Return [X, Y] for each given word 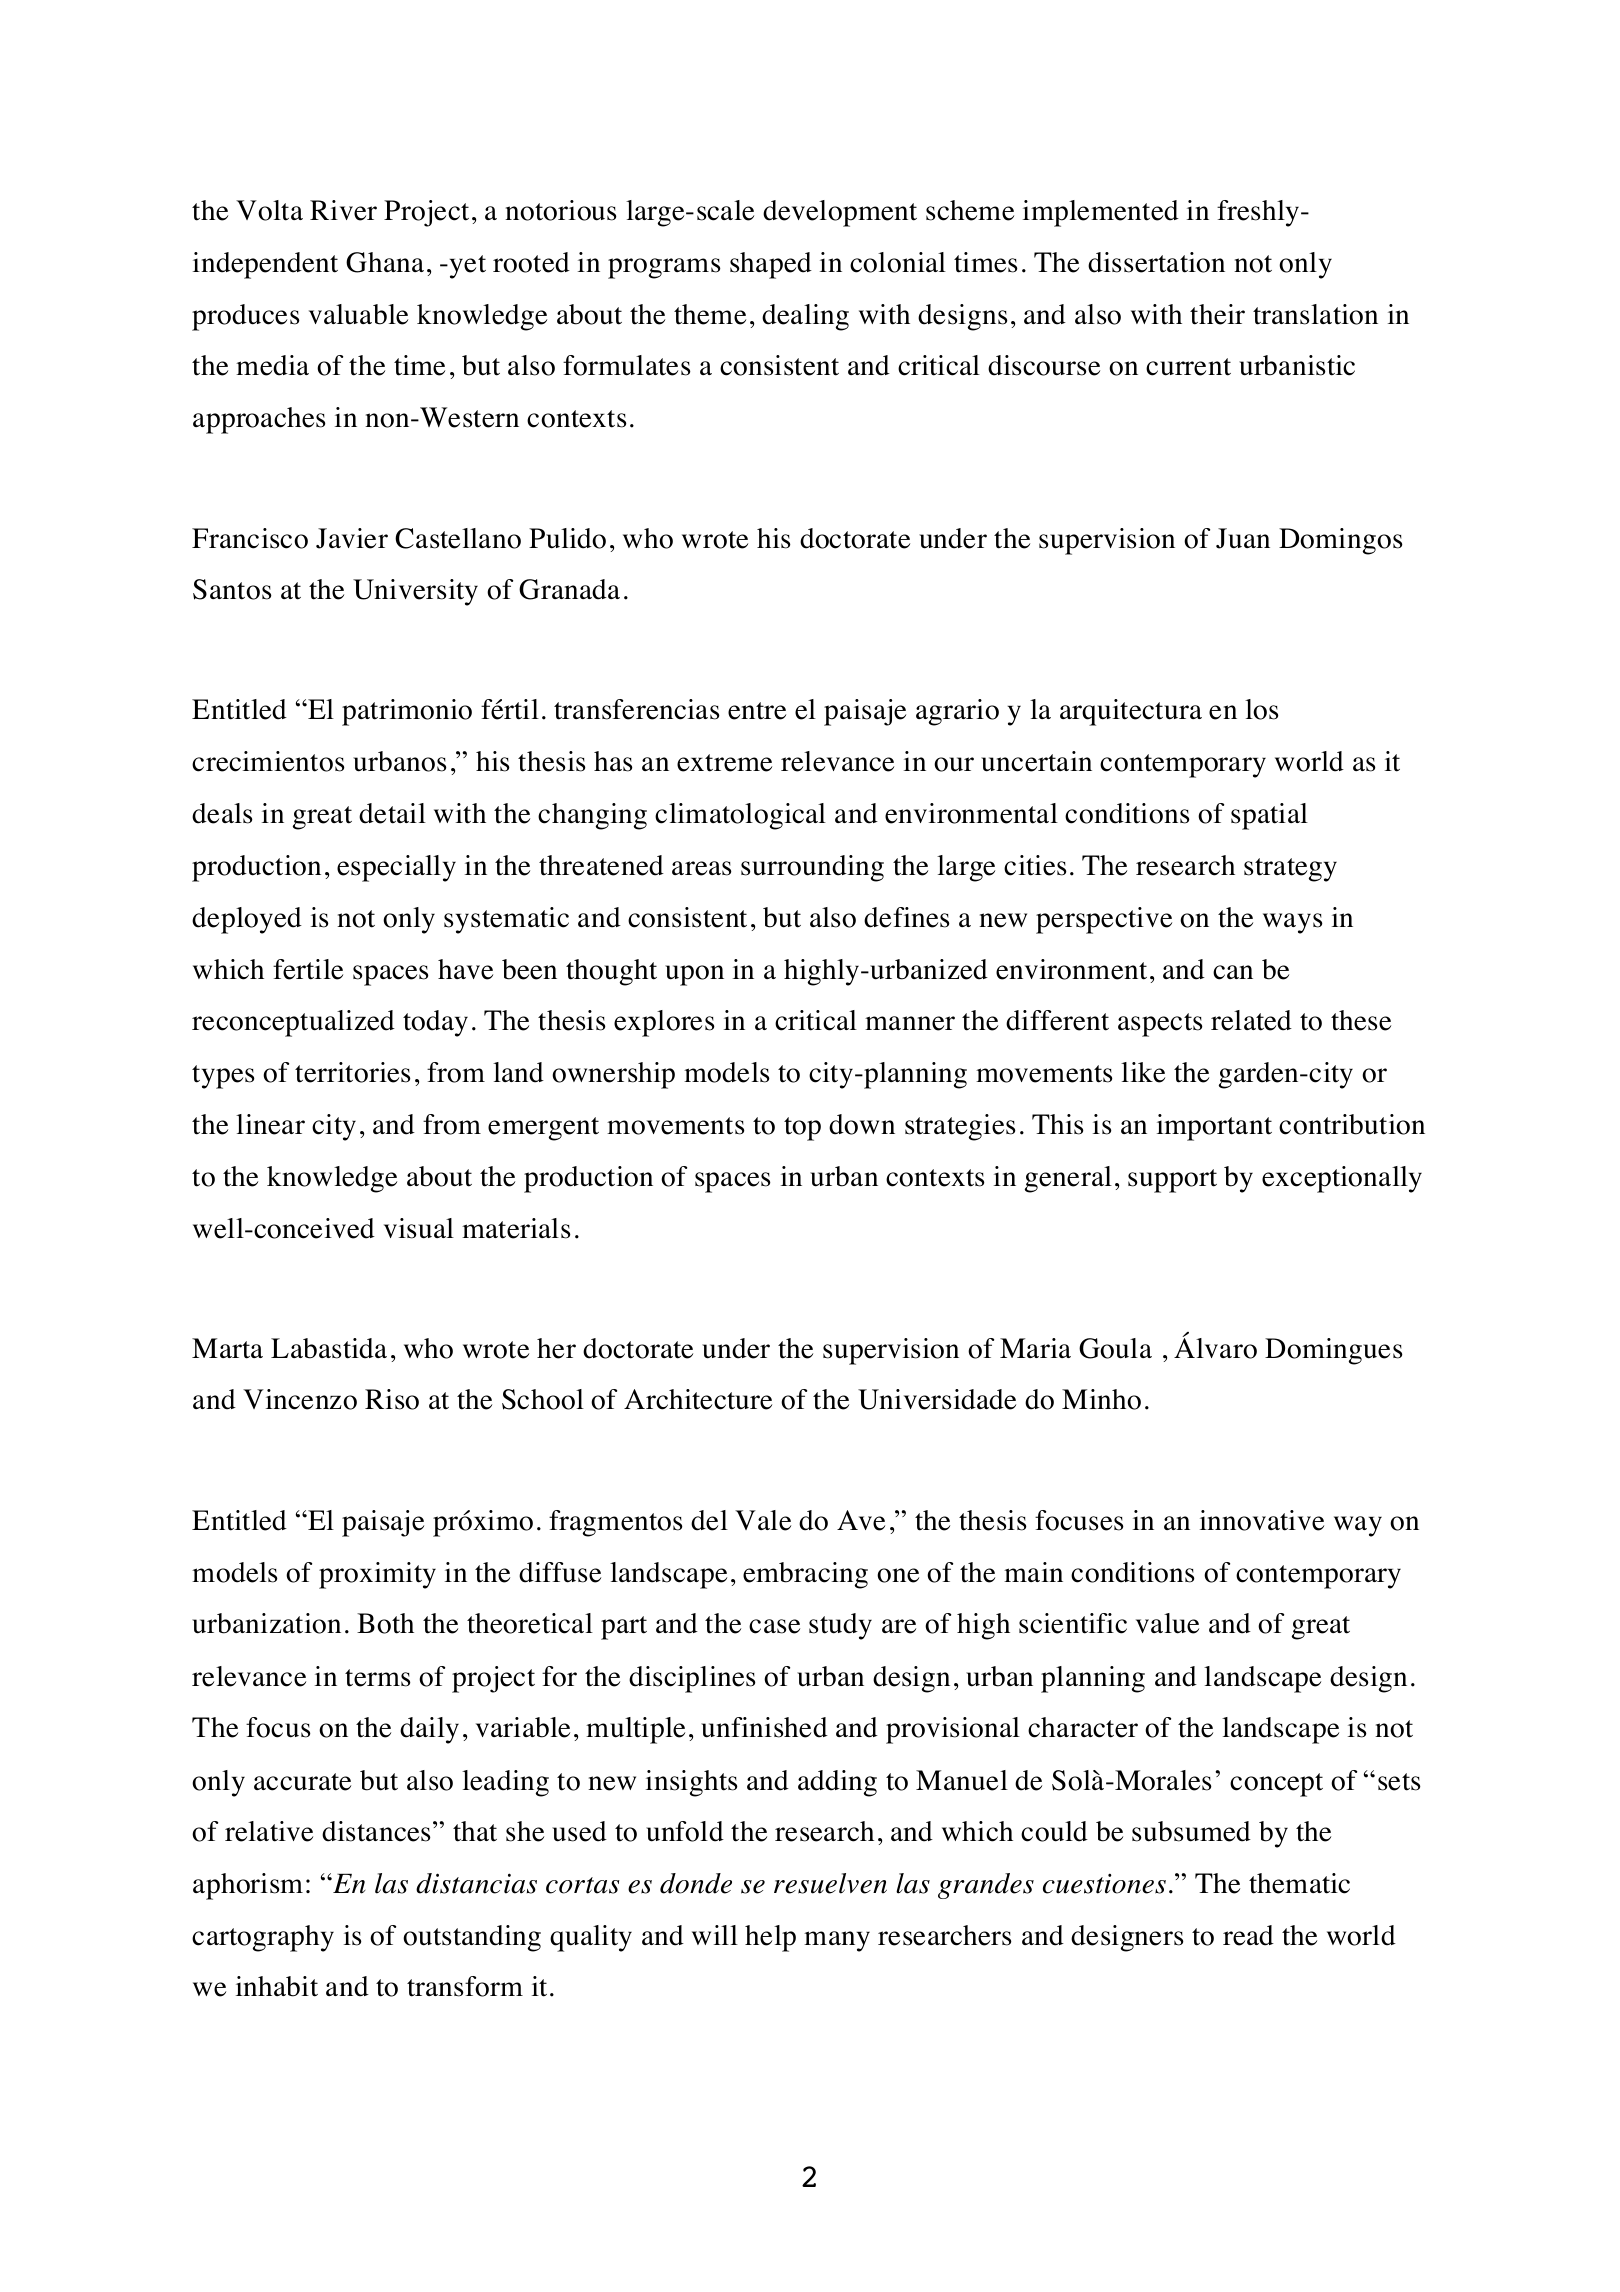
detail [392, 813]
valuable [358, 314]
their [1217, 314]
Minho [1101, 1399]
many [837, 1941]
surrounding [812, 868]
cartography [263, 1938]
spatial [1269, 816]
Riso [392, 1399]
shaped [771, 265]
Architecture [698, 1399]
